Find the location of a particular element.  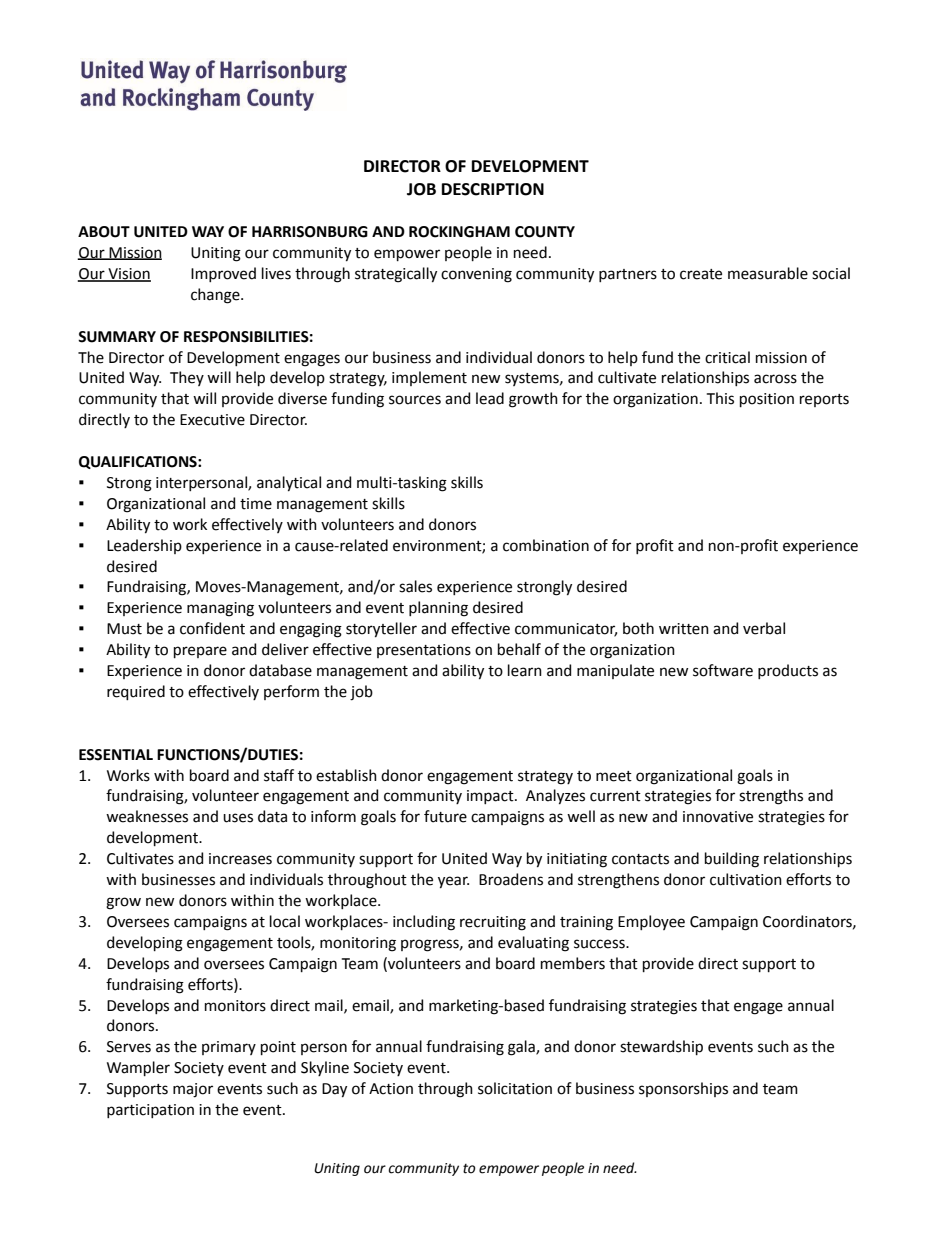

measurable is located at coordinates (768, 273).
